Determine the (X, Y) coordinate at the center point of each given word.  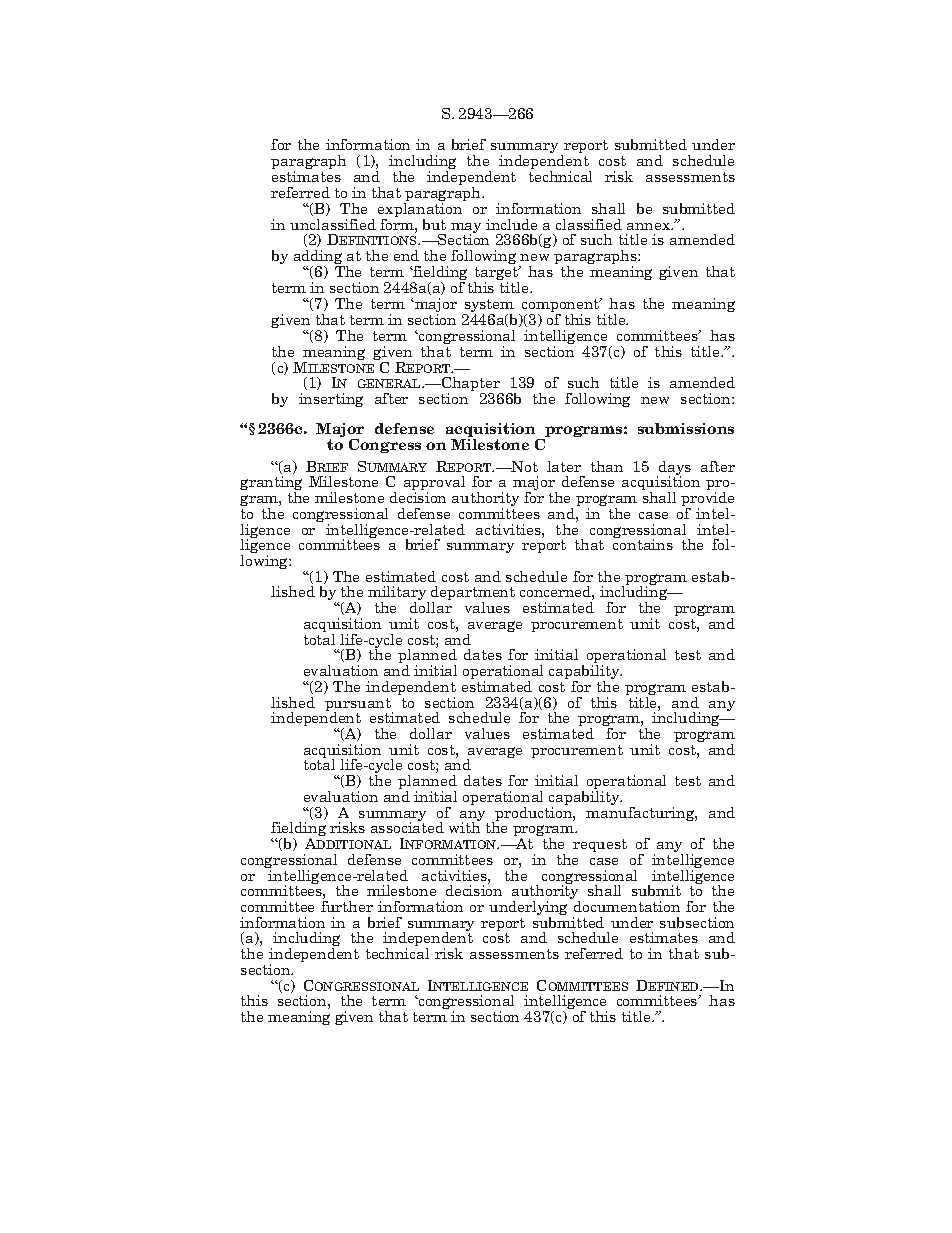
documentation (627, 906)
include (511, 224)
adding (319, 259)
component (562, 306)
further (347, 906)
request (600, 845)
